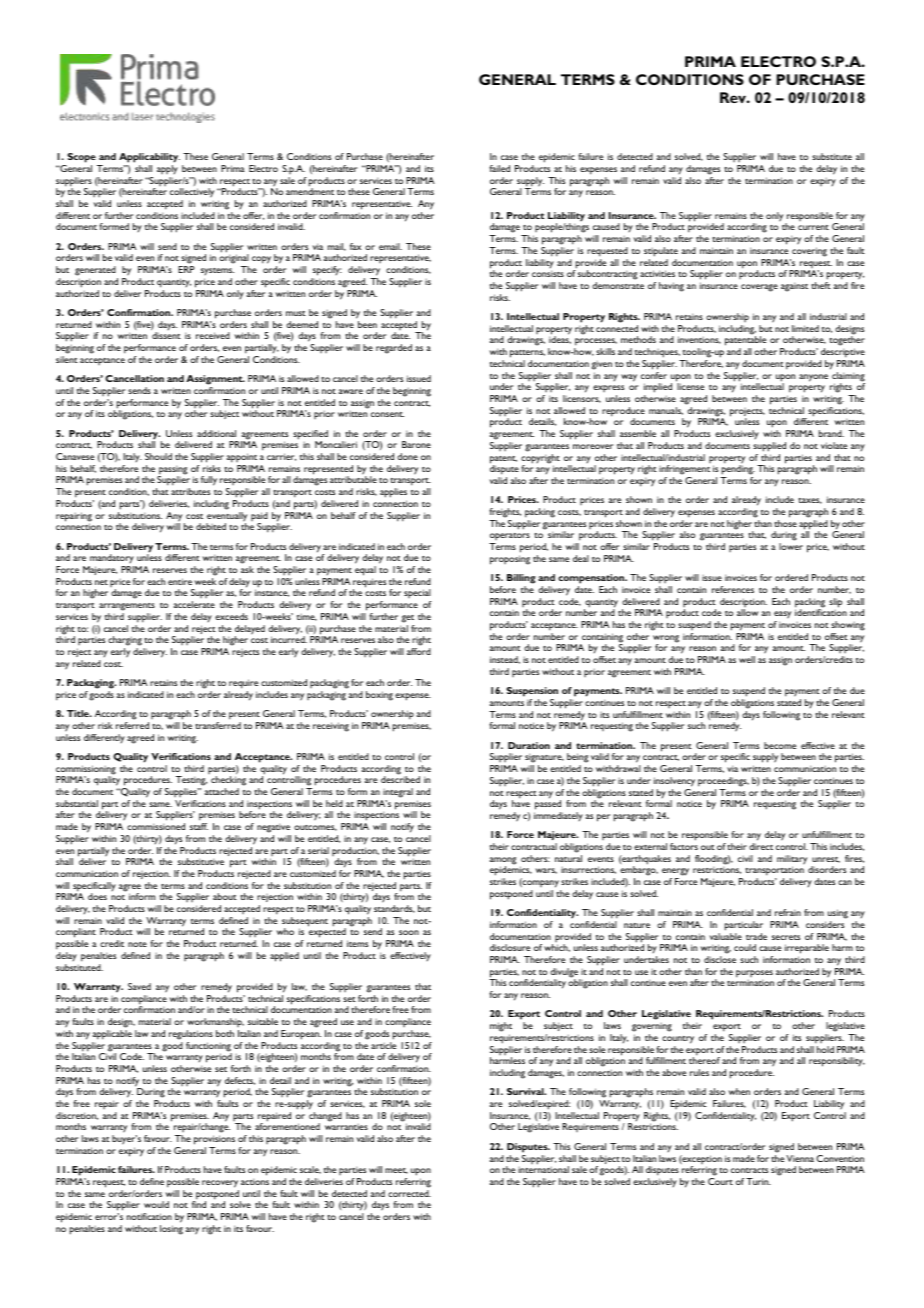 Image resolution: width=924 pixels, height=1308 pixels. I want to click on current, so click(813, 227).
